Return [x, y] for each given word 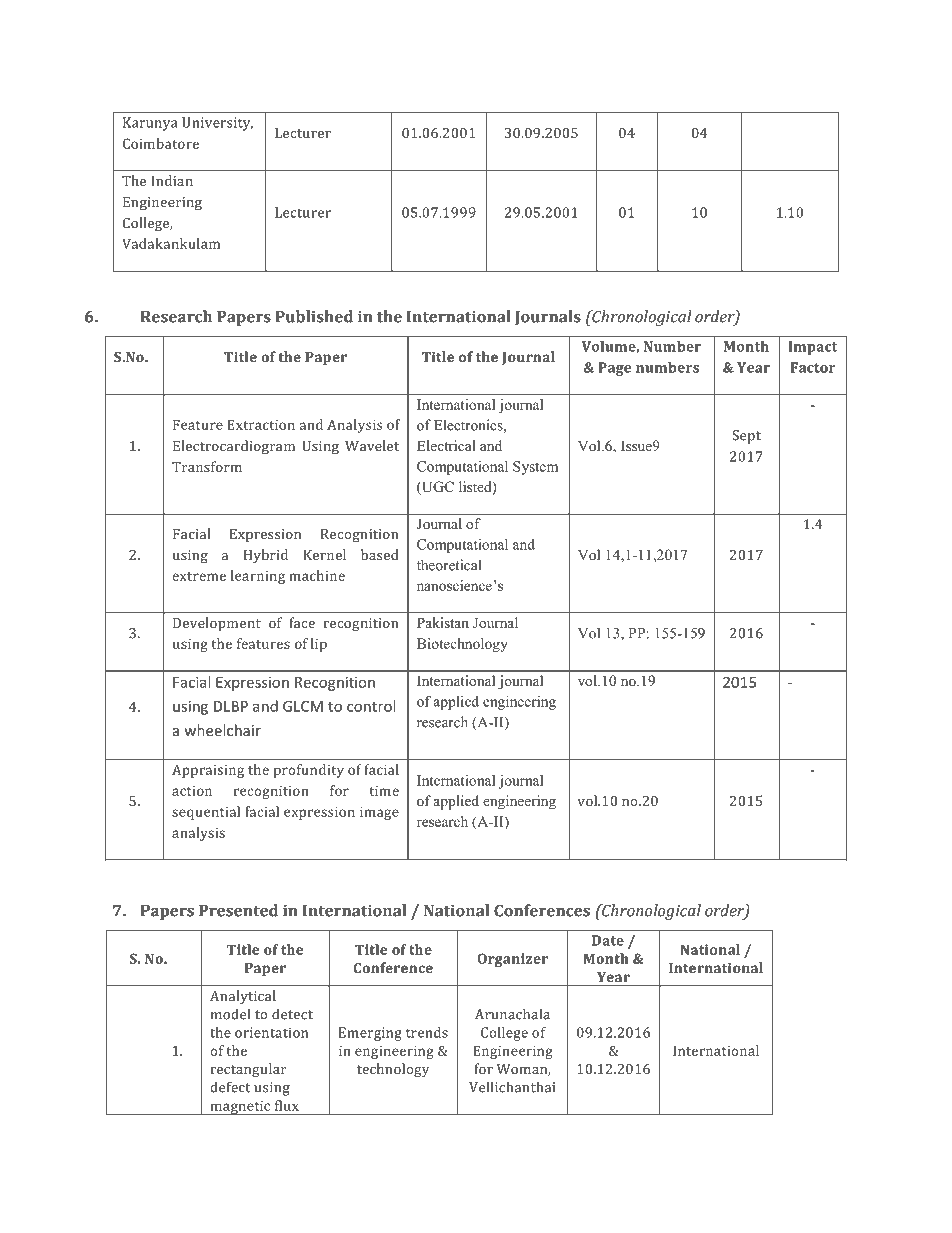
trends [427, 1032]
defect [230, 1087]
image [379, 813]
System [535, 468]
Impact [813, 348]
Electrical [446, 445]
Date [608, 940]
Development [217, 624]
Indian [172, 180]
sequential [206, 813]
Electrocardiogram [234, 447]
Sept [747, 437]
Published [314, 316]
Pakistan [443, 622]
